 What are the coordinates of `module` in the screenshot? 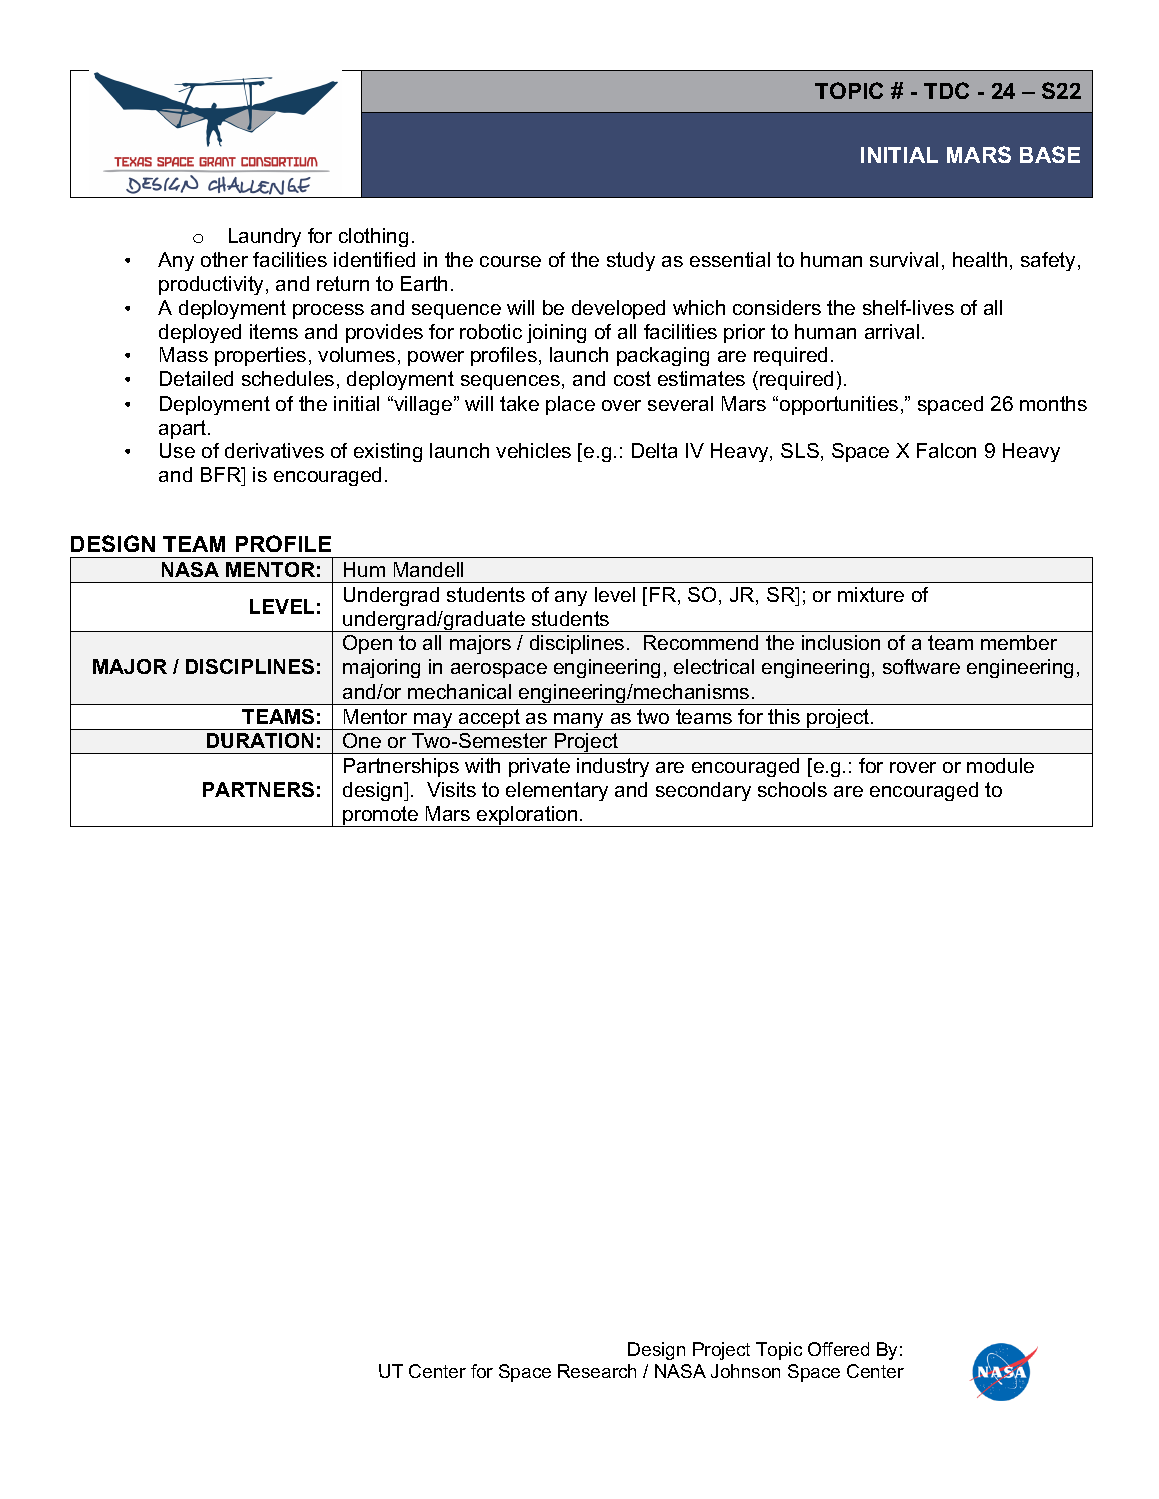 It's located at (1000, 765).
